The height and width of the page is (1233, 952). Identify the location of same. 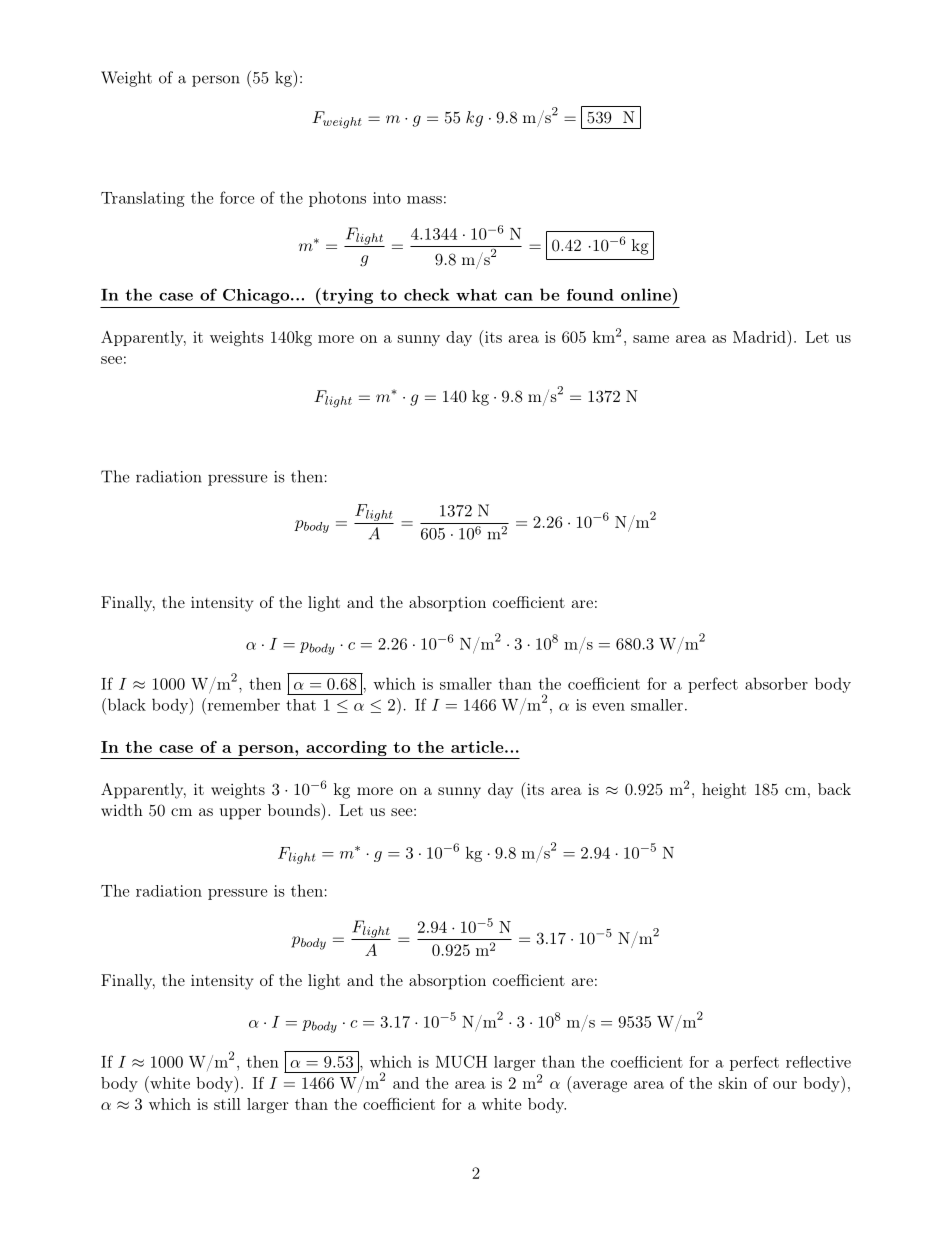
(651, 339).
